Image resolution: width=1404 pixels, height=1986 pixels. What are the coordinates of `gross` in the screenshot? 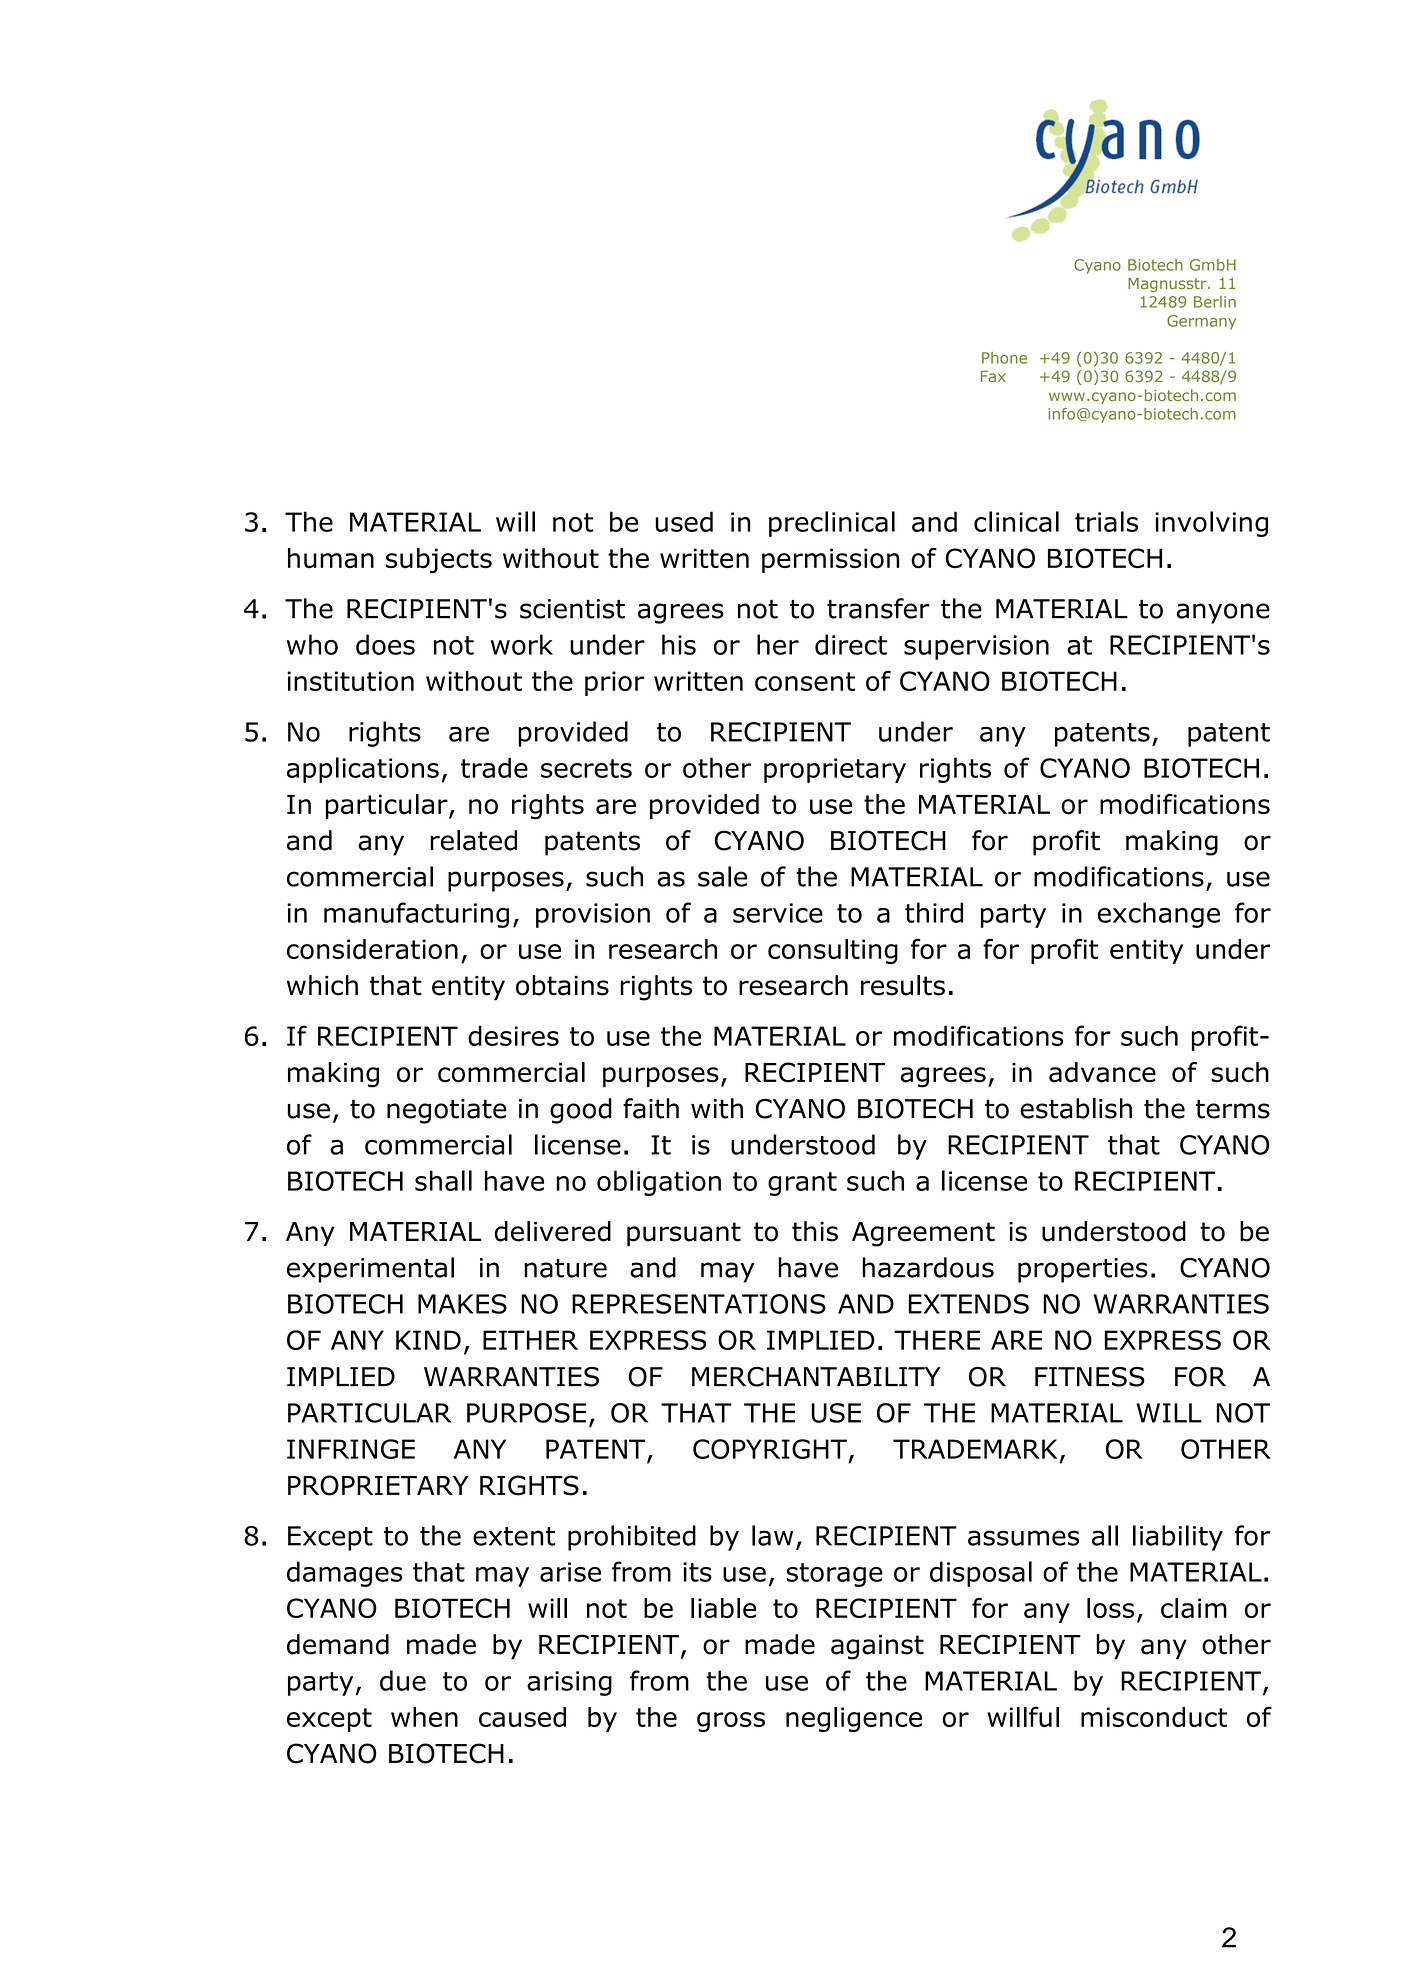 It's located at (731, 1722).
